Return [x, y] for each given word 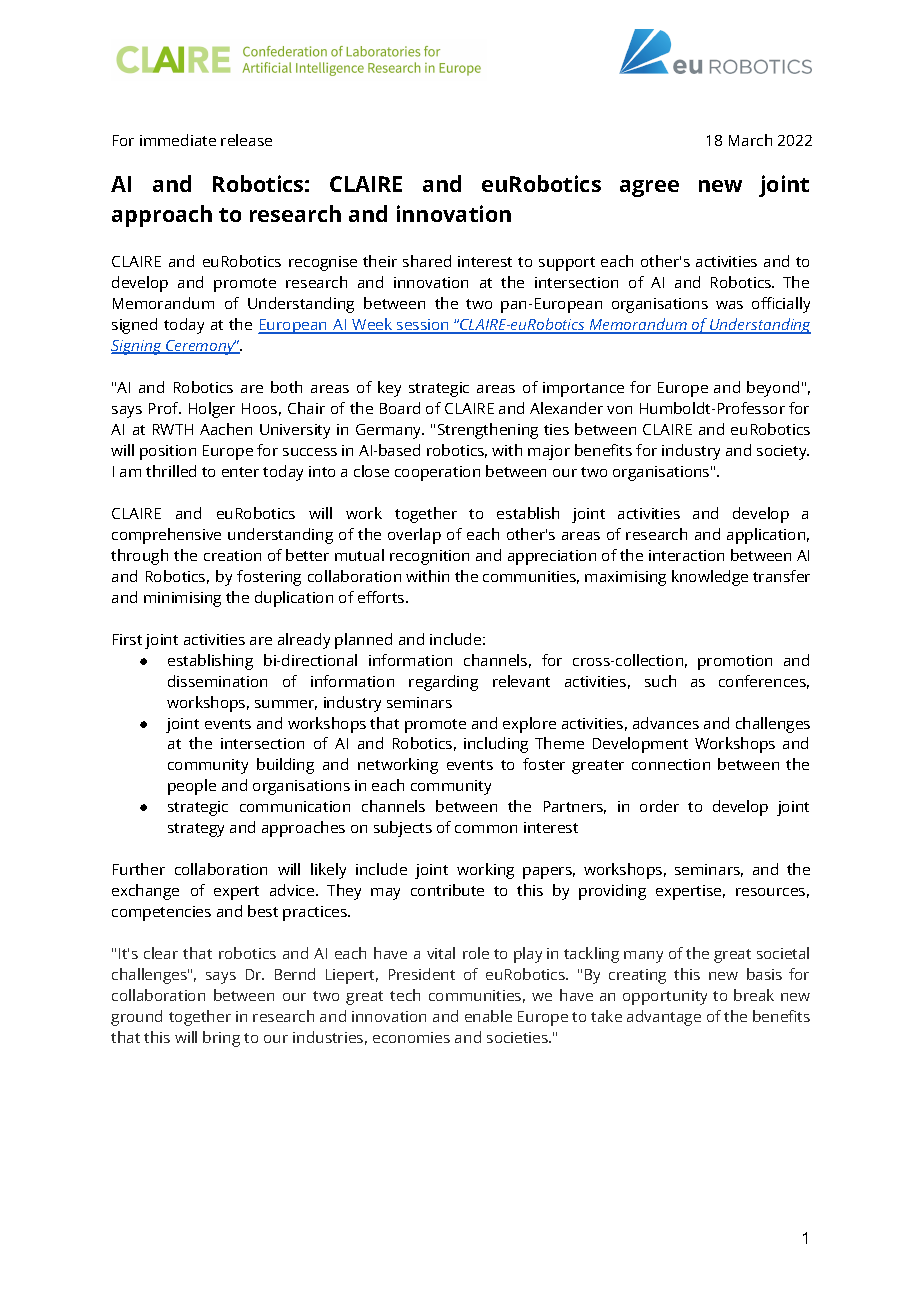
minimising [182, 599]
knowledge [710, 578]
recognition [429, 557]
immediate [178, 140]
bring [221, 1039]
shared [427, 261]
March [750, 140]
